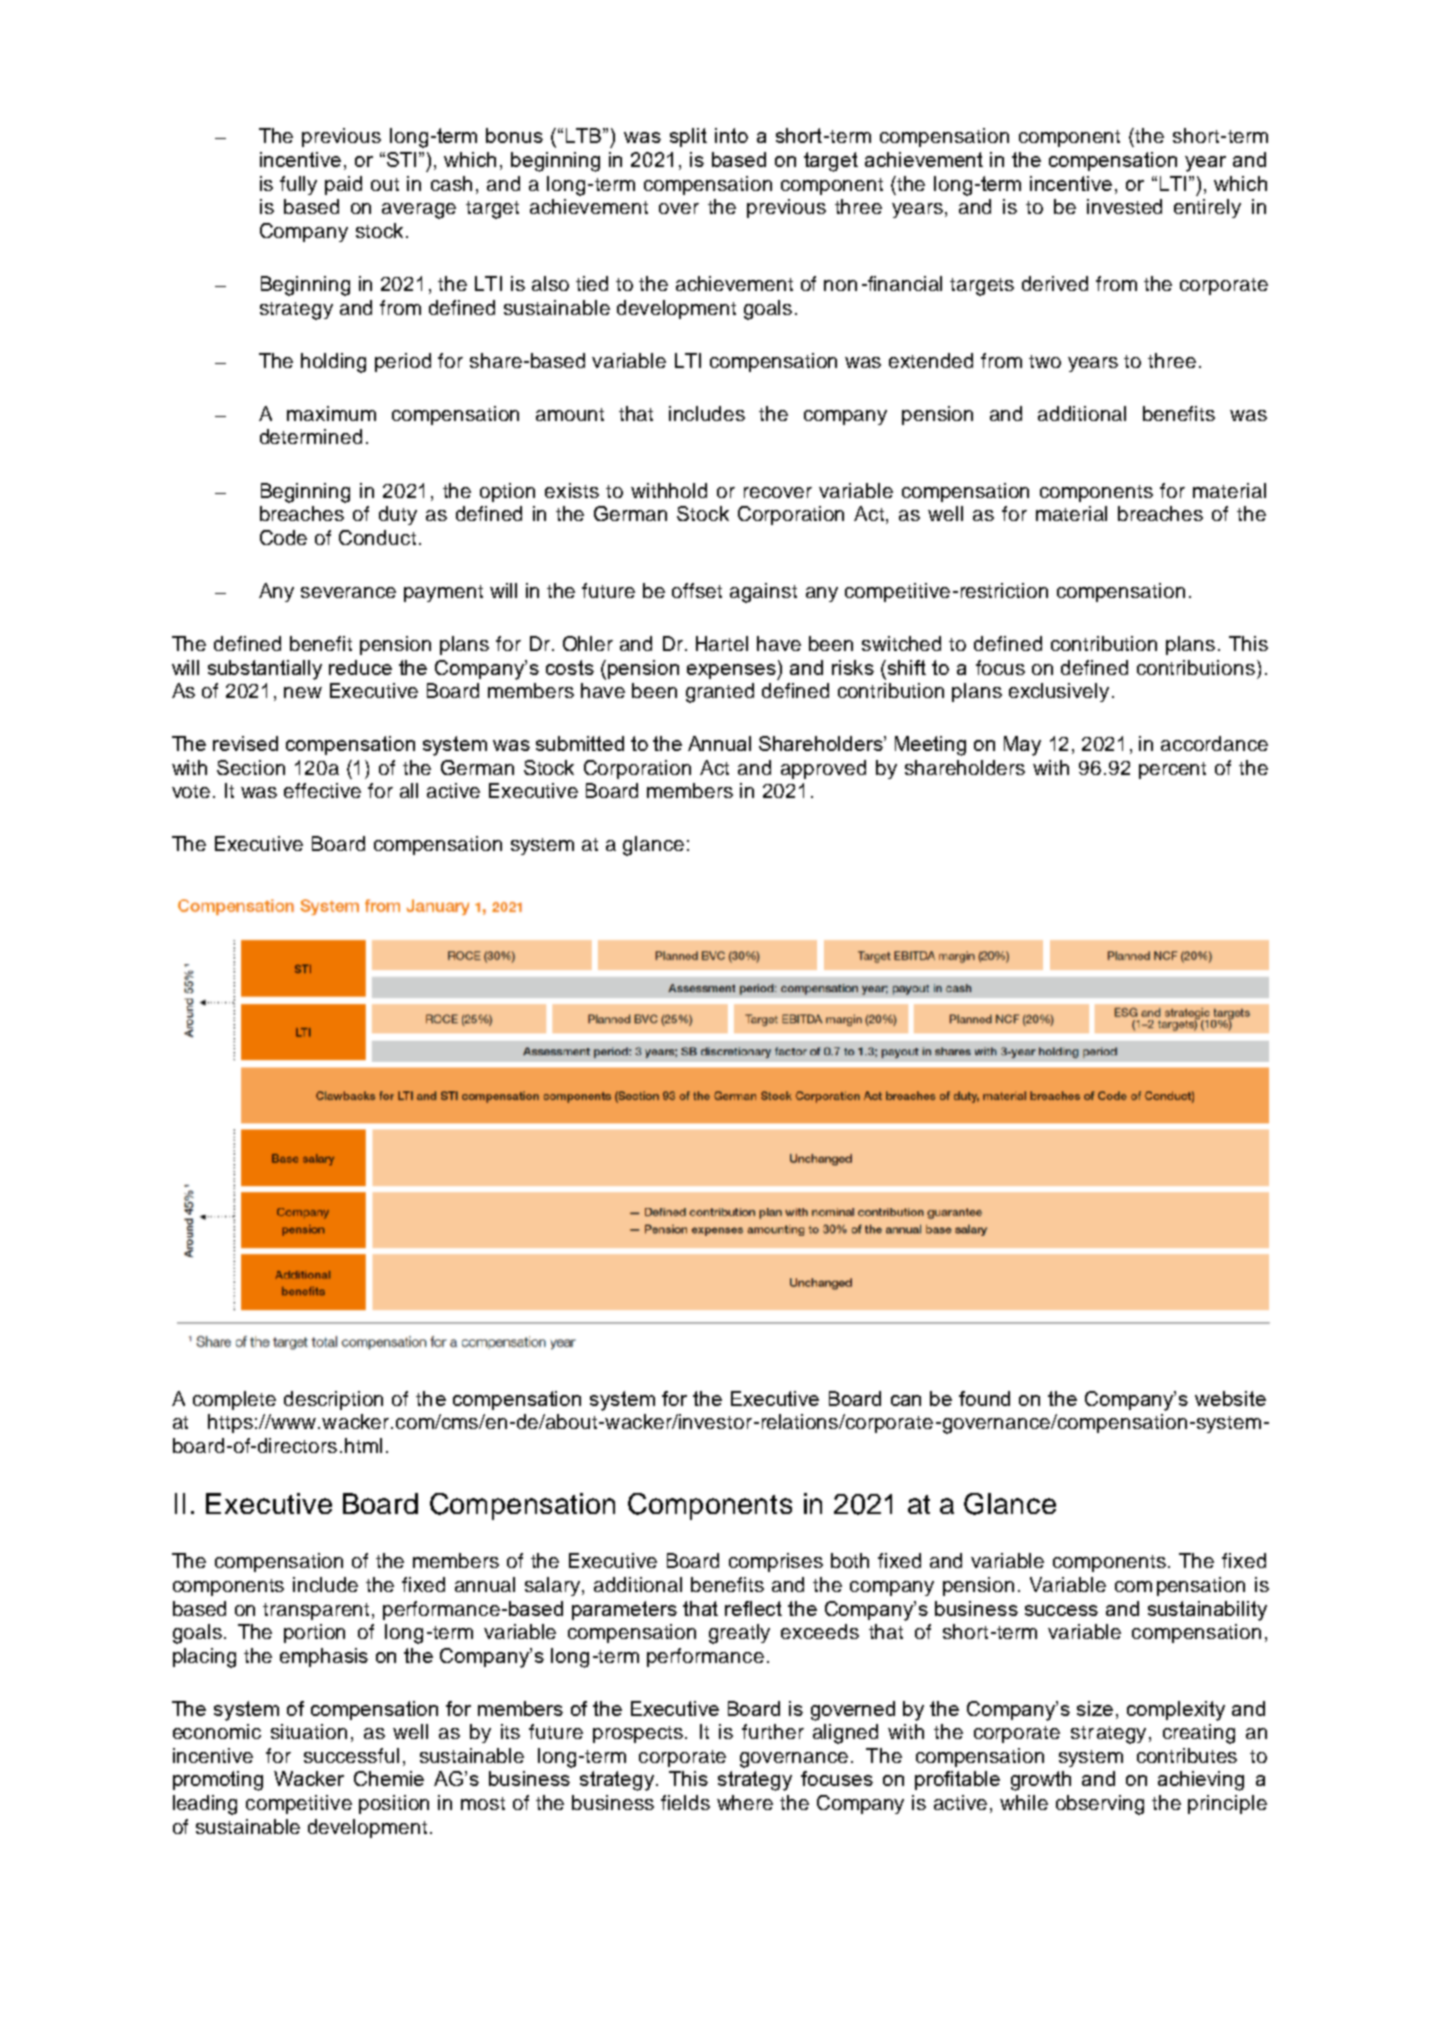 The image size is (1441, 2038). What do you see at coordinates (1124, 206) in the screenshot?
I see `invested` at bounding box center [1124, 206].
